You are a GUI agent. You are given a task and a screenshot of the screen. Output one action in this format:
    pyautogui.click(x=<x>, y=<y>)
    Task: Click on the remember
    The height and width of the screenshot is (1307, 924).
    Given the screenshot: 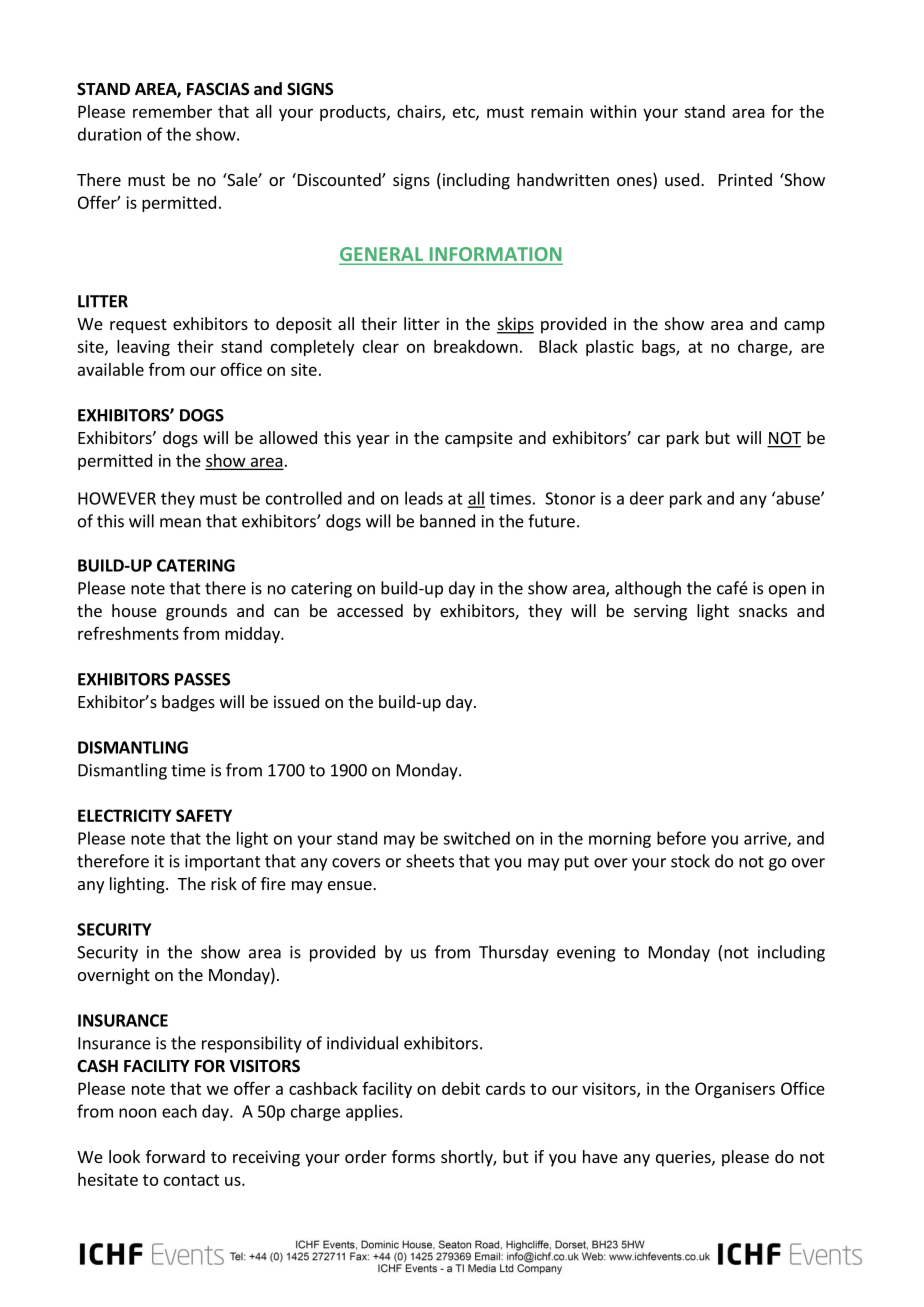 What is the action you would take?
    pyautogui.click(x=172, y=111)
